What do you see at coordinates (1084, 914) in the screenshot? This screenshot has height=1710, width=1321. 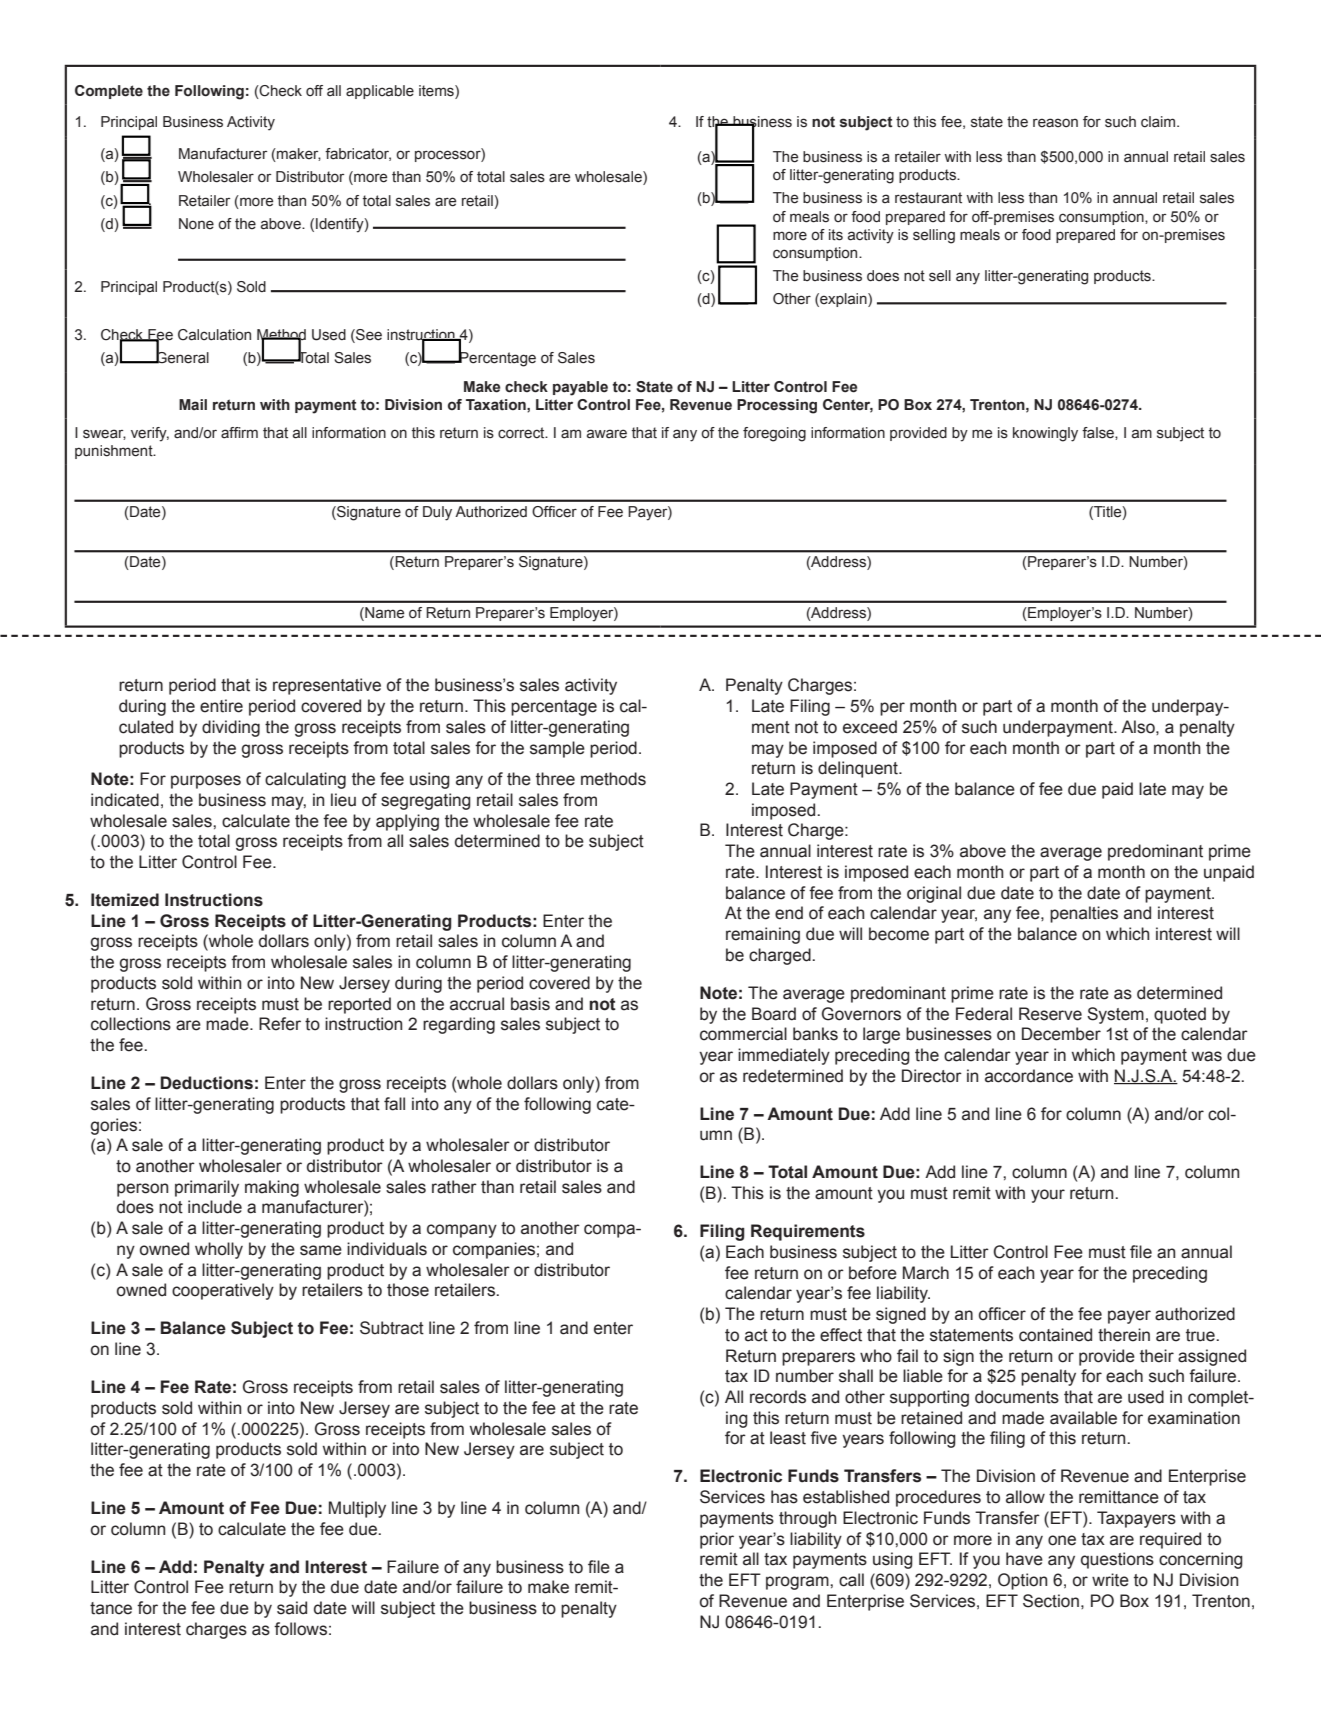 I see `penalties` at bounding box center [1084, 914].
